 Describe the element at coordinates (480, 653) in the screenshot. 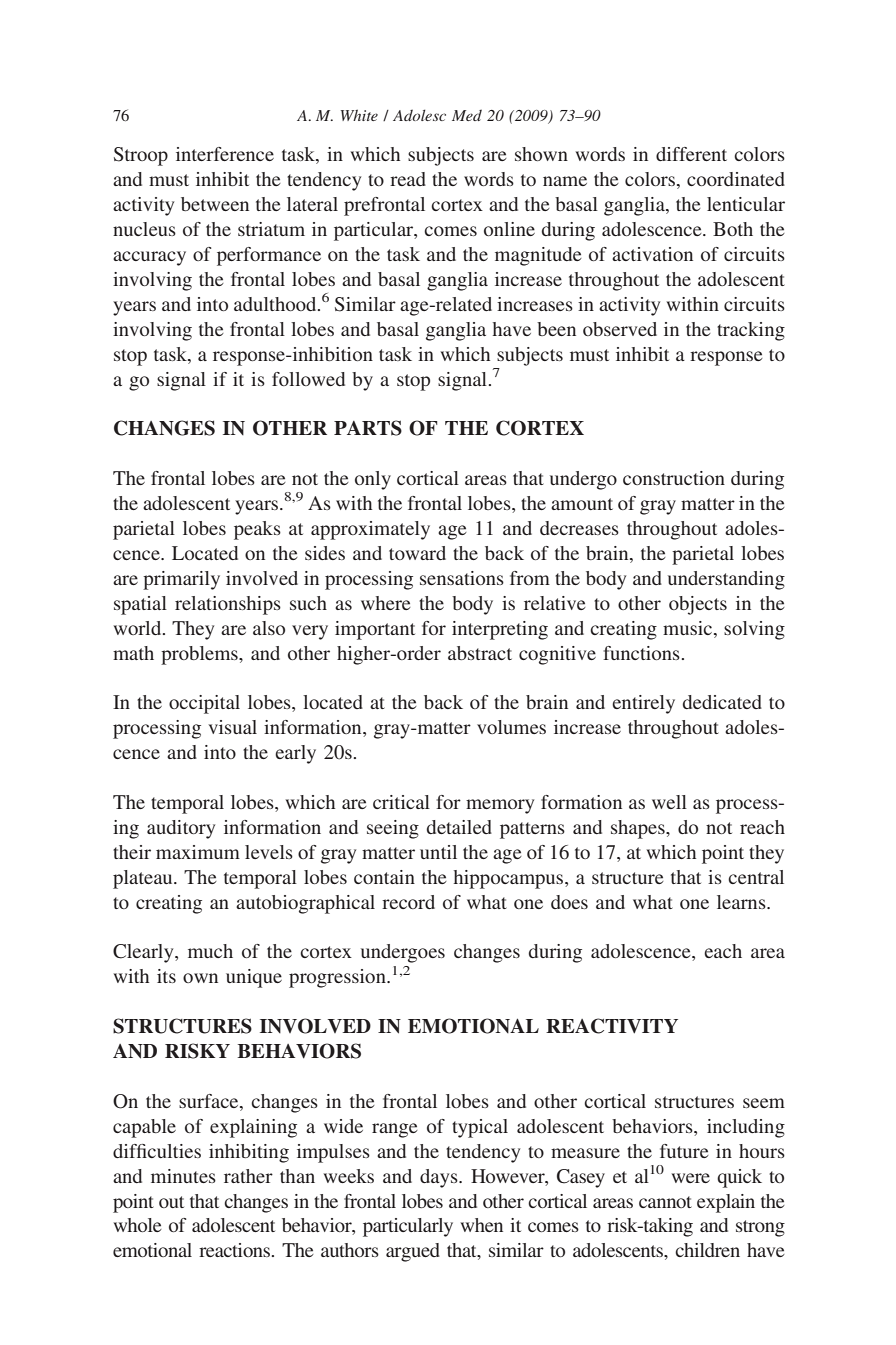

I see `abstract` at that location.
